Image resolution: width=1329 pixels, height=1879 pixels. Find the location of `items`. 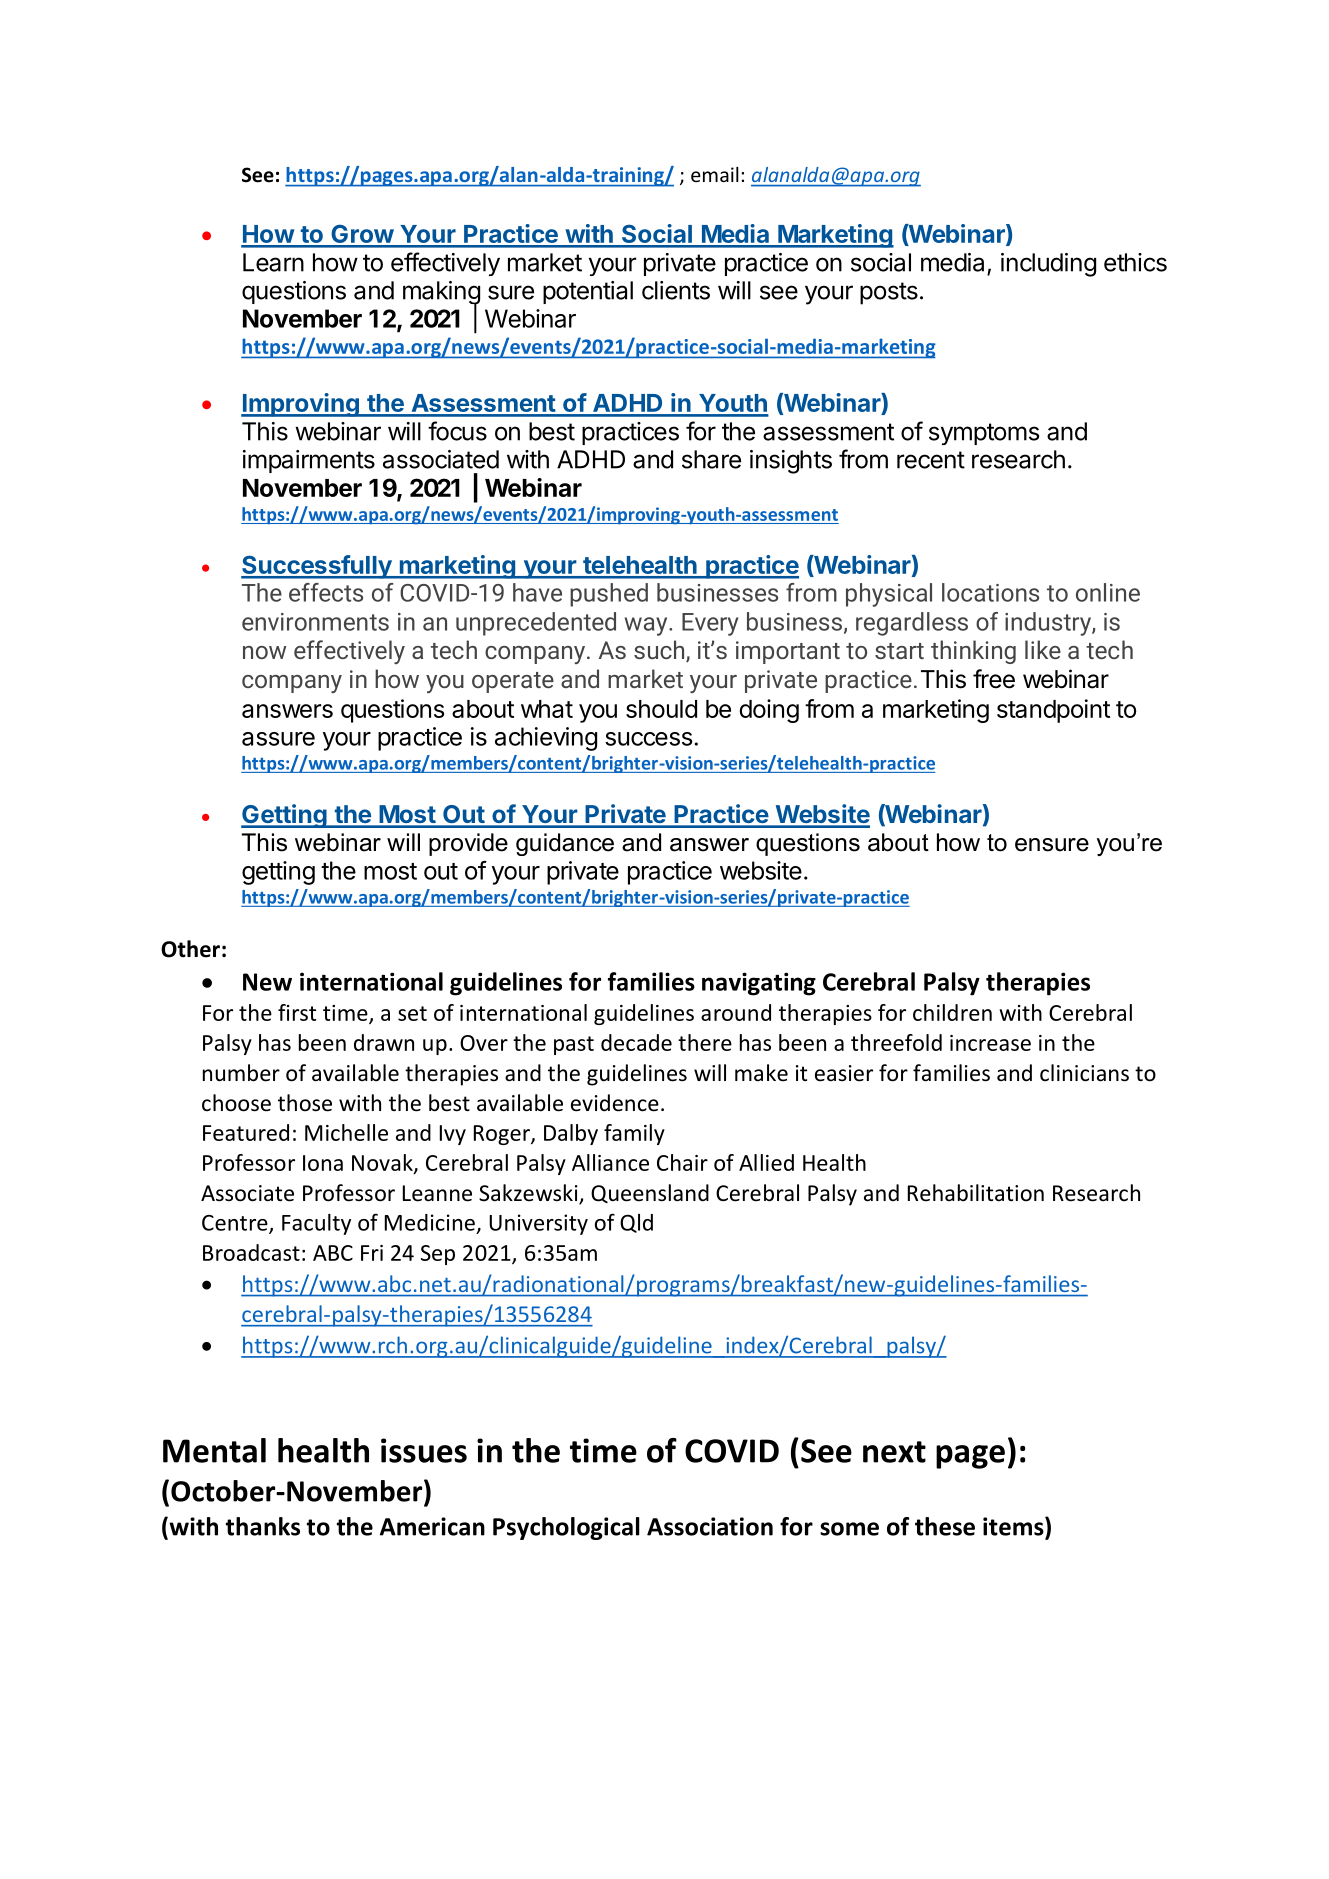

items is located at coordinates (1014, 1526).
